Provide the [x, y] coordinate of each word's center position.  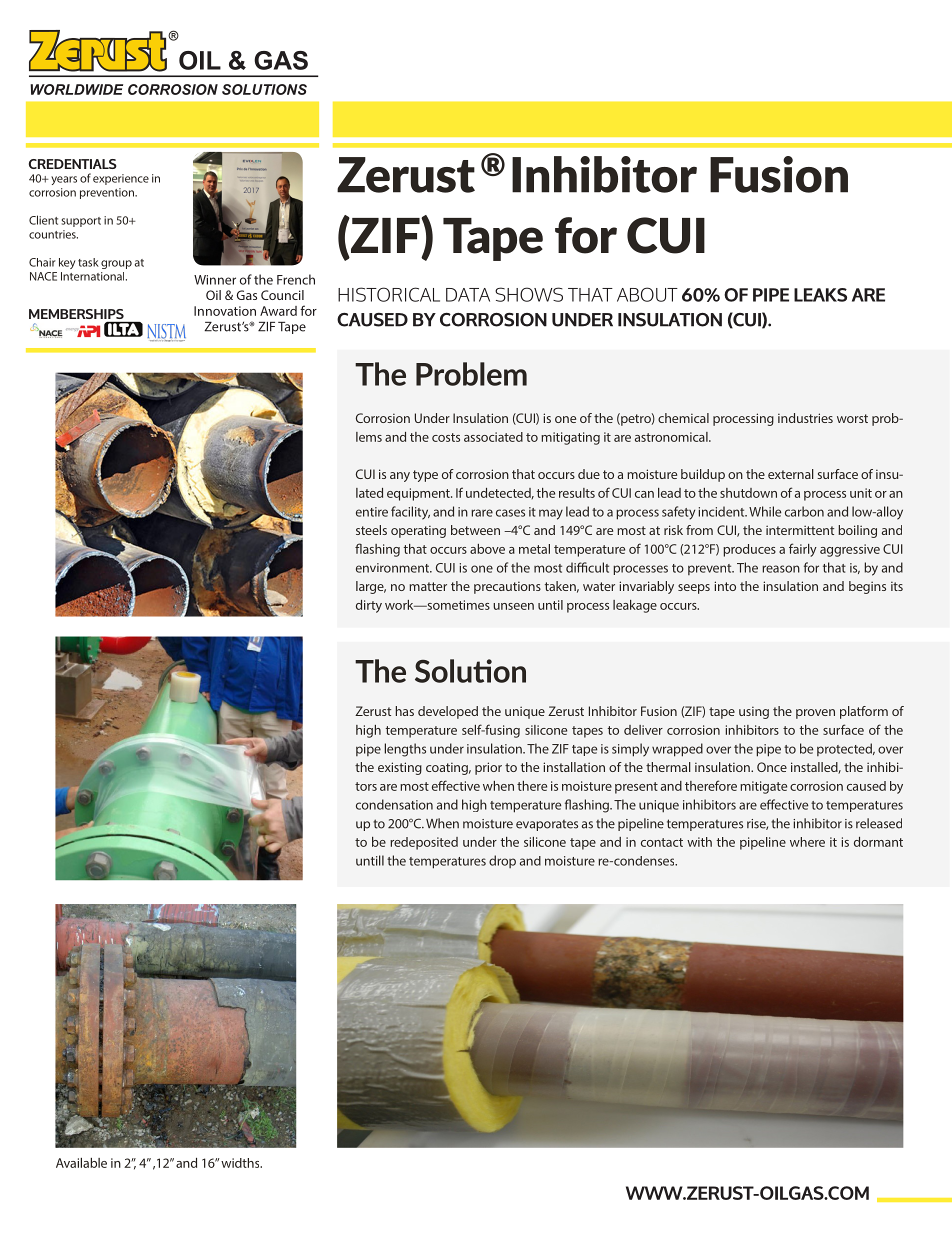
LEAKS [820, 295]
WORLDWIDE [76, 89]
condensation [394, 804]
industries [805, 418]
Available [81, 1163]
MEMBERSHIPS [76, 315]
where [807, 842]
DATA [468, 295]
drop [502, 861]
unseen [513, 606]
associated [493, 437]
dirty [369, 606]
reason [781, 569]
